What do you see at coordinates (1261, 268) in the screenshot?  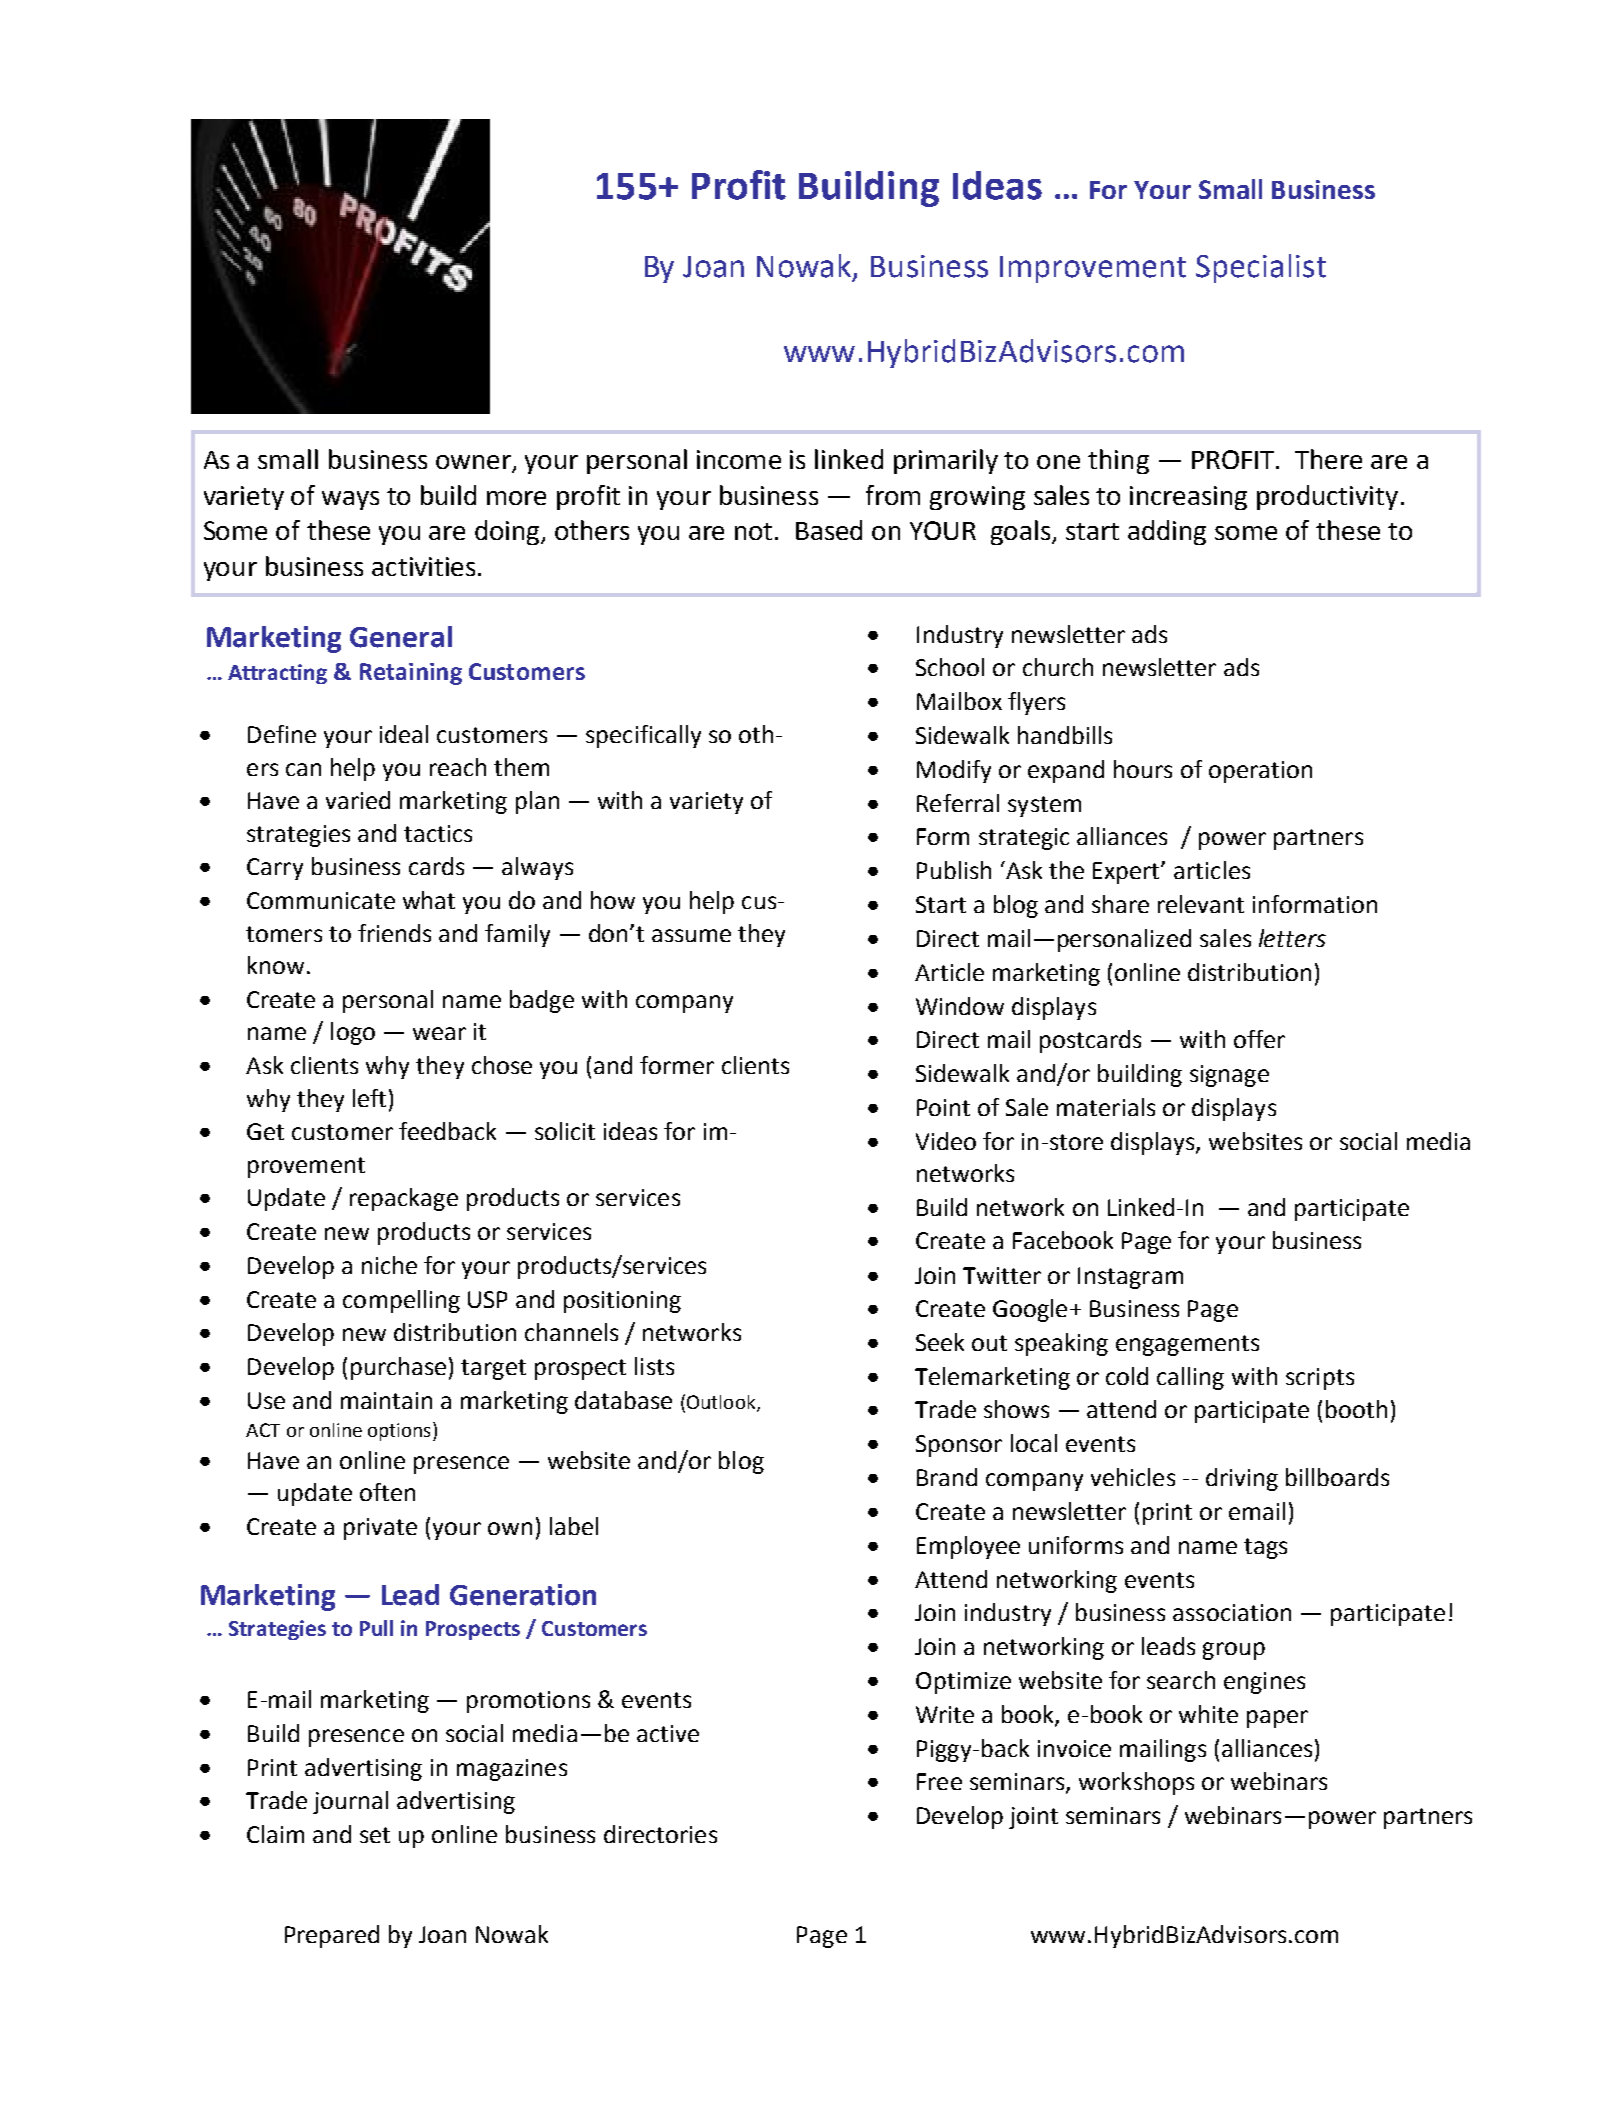 I see `Specialist` at bounding box center [1261, 268].
